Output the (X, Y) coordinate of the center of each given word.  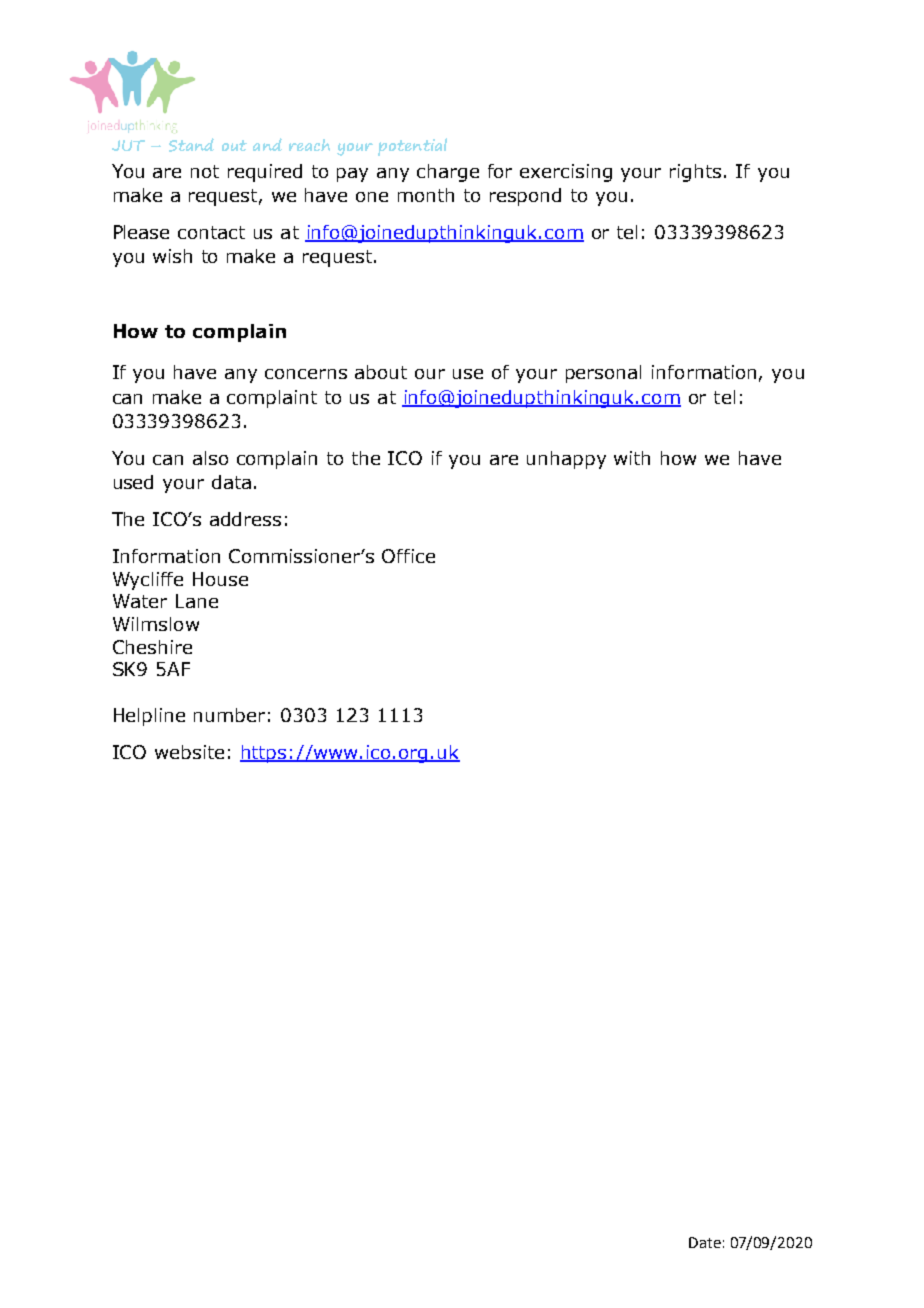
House (220, 579)
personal (603, 374)
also (210, 458)
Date (705, 1242)
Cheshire (152, 647)
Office (408, 556)
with (632, 458)
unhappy (566, 460)
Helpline (149, 717)
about (381, 372)
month (426, 195)
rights (695, 173)
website (189, 752)
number (229, 715)
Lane (197, 601)
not (205, 171)
